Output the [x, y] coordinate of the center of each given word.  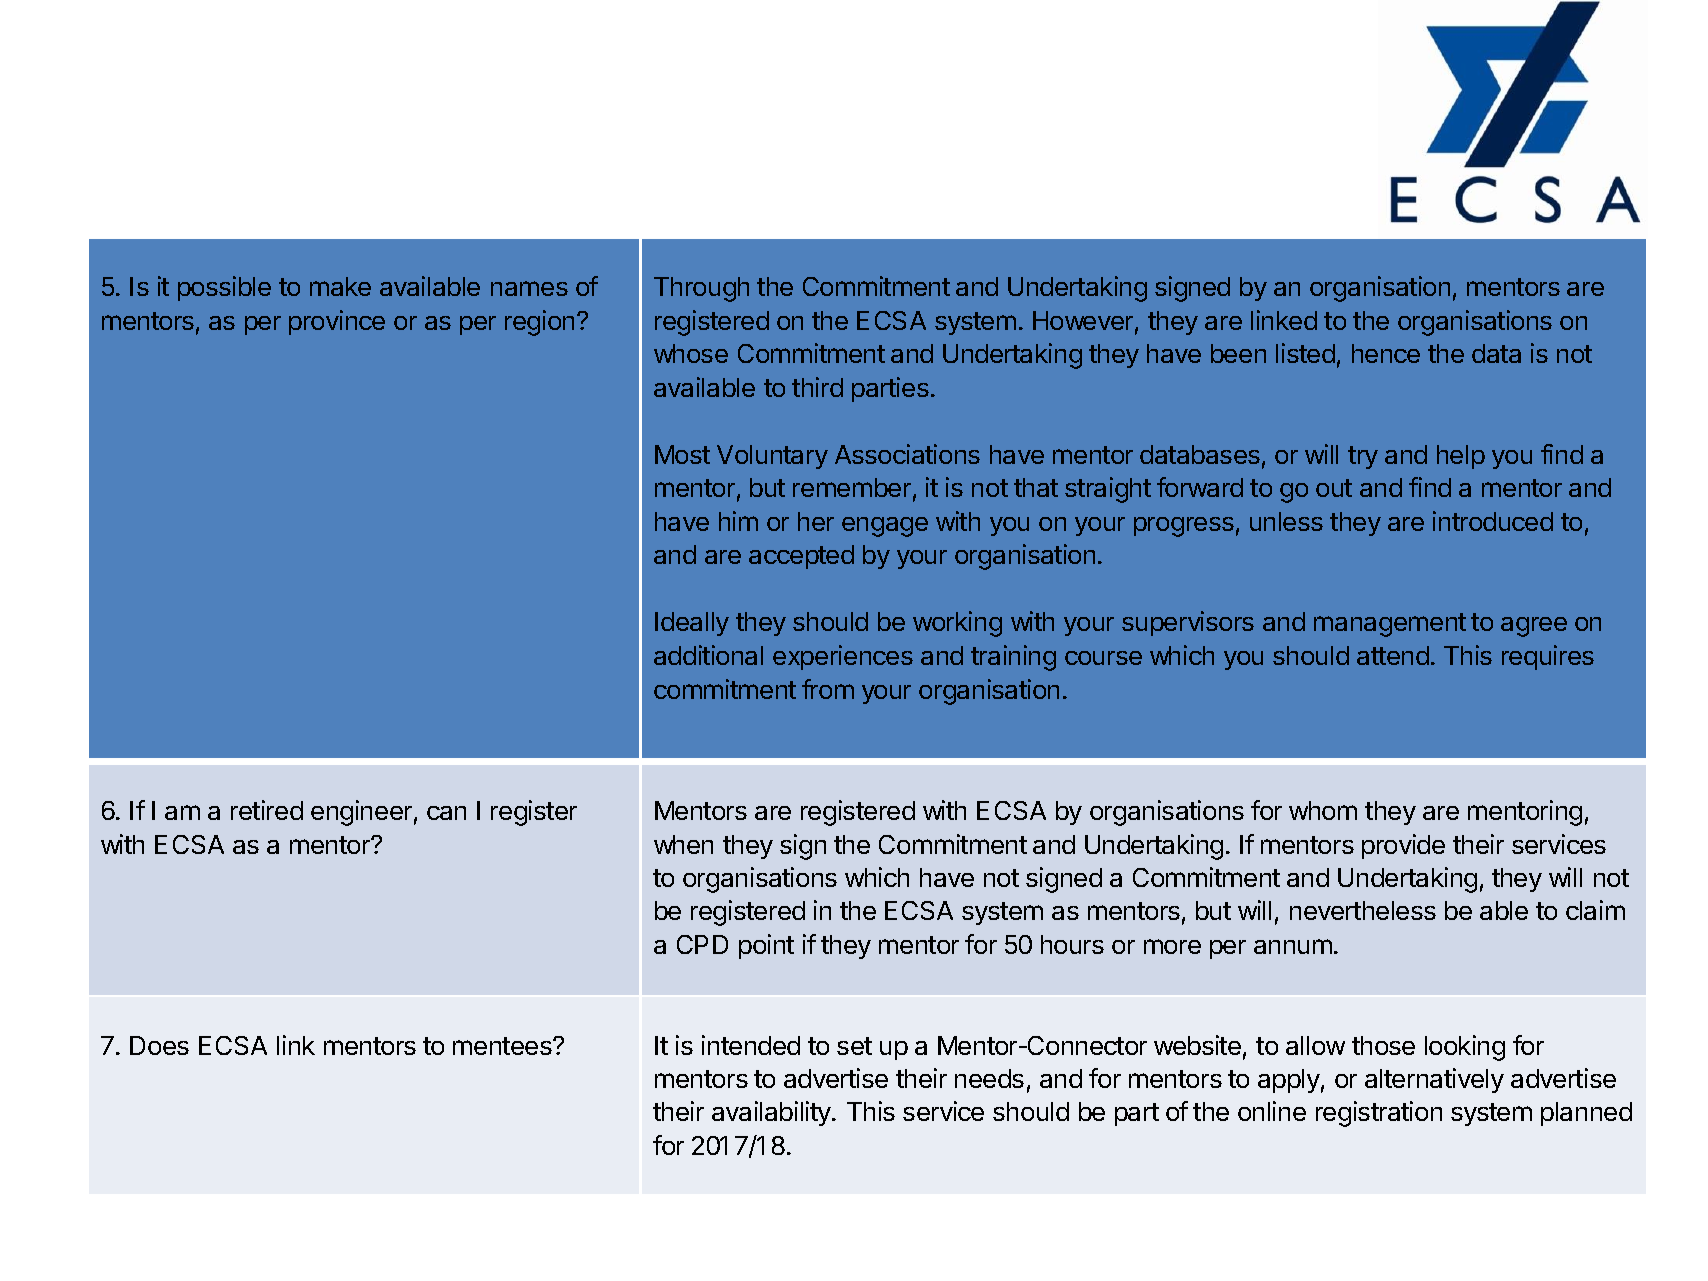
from [828, 689]
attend [1393, 655]
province [337, 322]
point [766, 946]
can [446, 813]
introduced [1493, 521]
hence [1386, 353]
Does [159, 1045]
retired [267, 810]
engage [885, 527]
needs [989, 1078]
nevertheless [1363, 910]
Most [682, 454]
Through [701, 289]
